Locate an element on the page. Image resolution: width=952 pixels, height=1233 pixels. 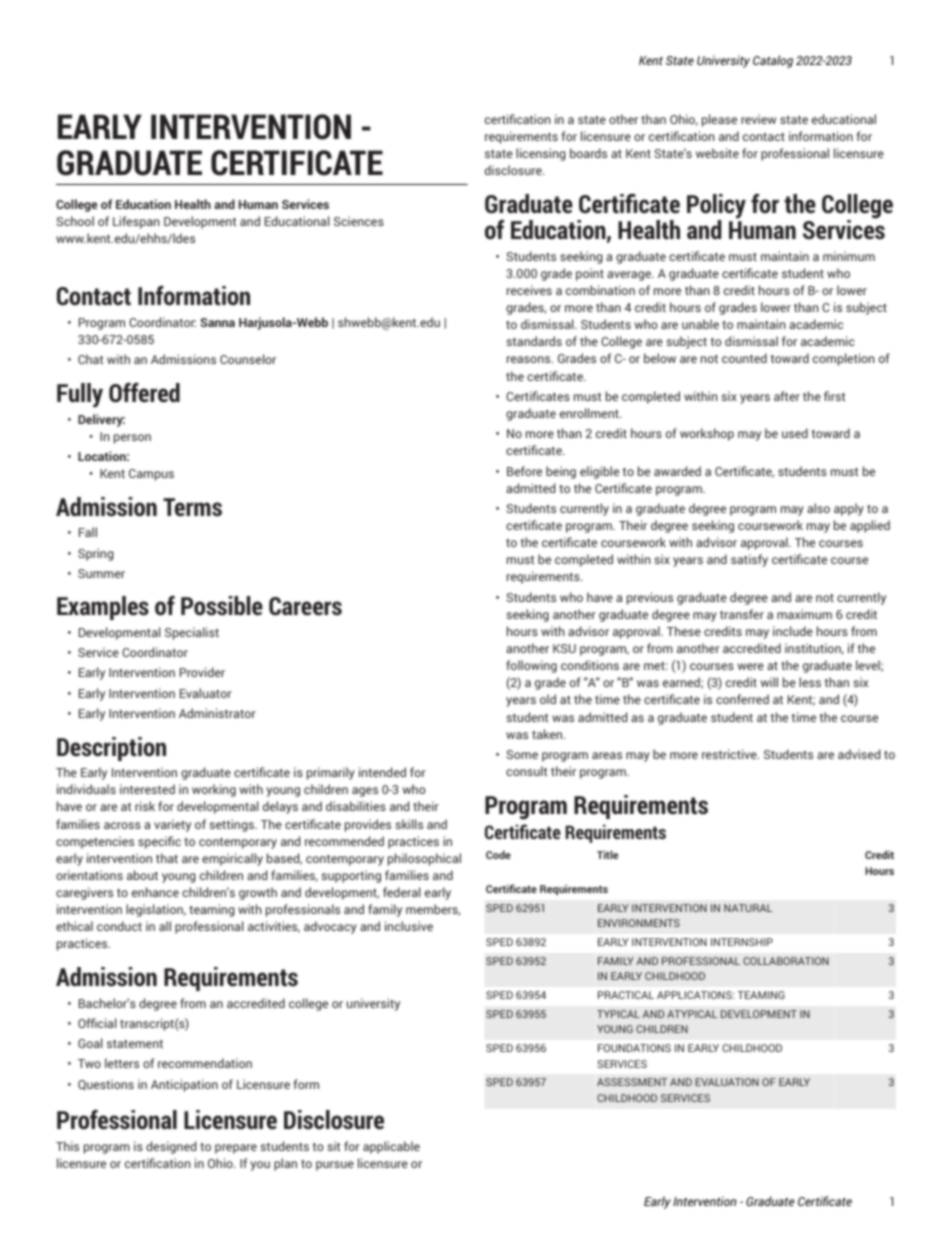
following is located at coordinates (531, 666).
